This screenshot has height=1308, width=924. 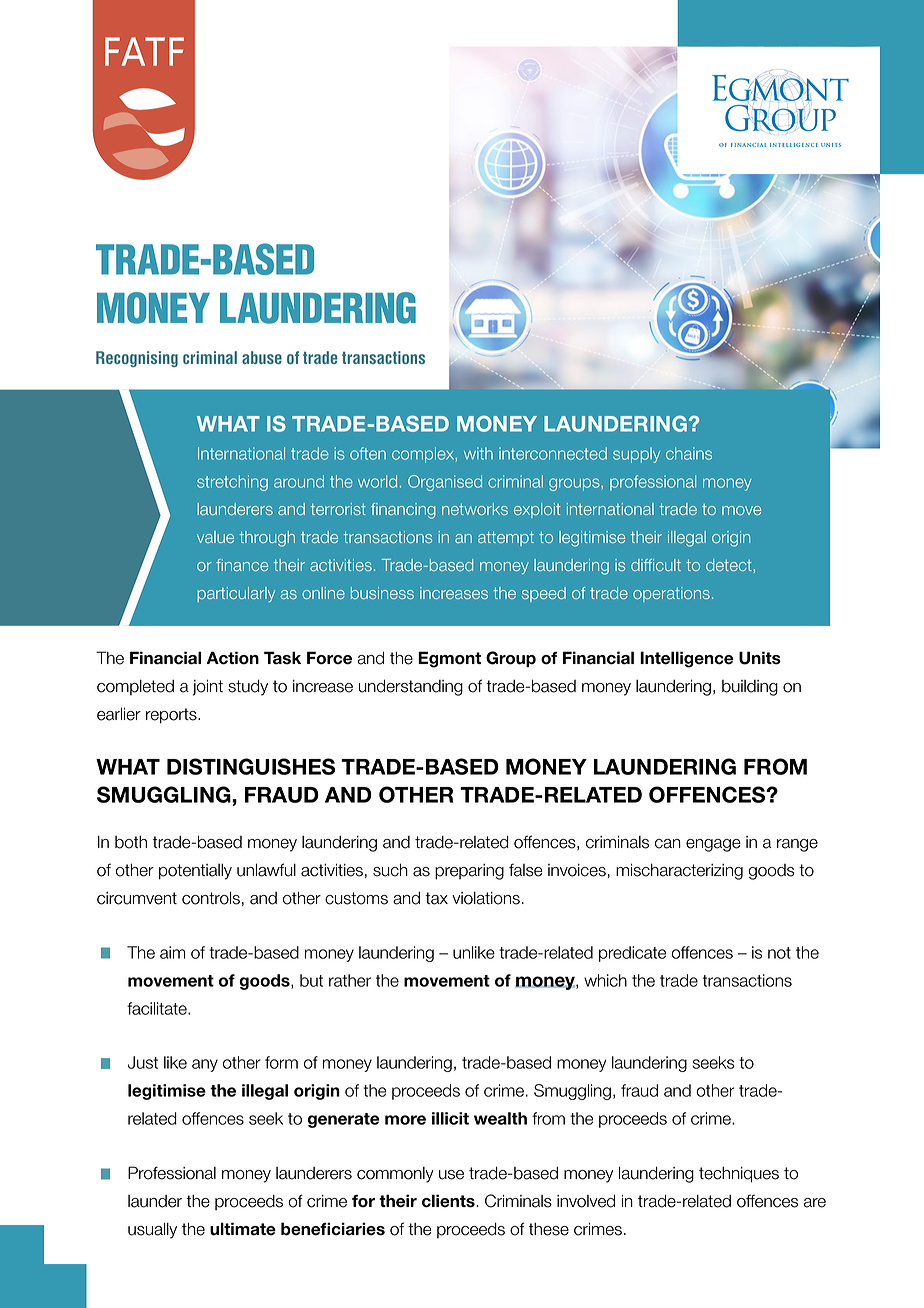 I want to click on DISTINGUISHES, so click(x=251, y=766).
